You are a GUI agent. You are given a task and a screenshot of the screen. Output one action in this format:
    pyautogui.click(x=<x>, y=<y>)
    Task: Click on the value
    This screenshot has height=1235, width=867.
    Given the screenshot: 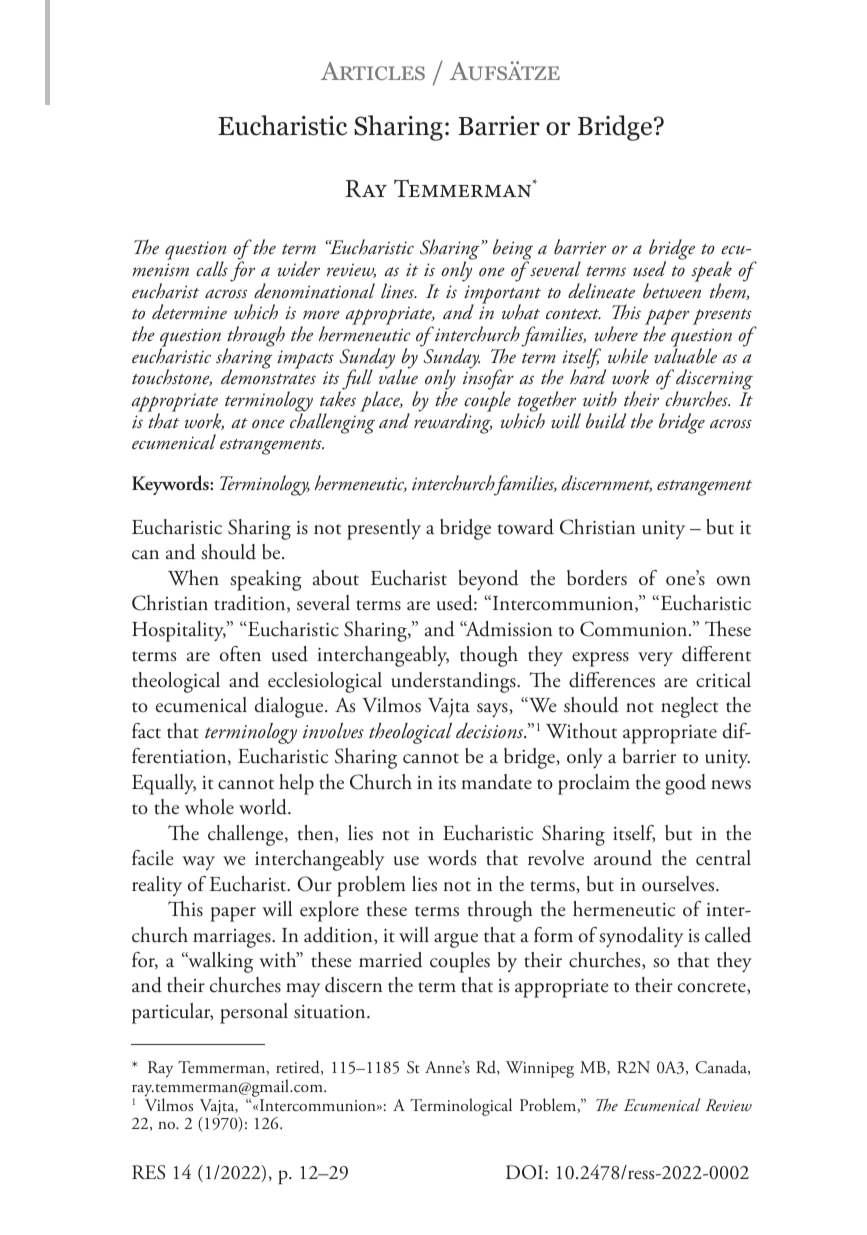 What is the action you would take?
    pyautogui.click(x=398, y=376)
